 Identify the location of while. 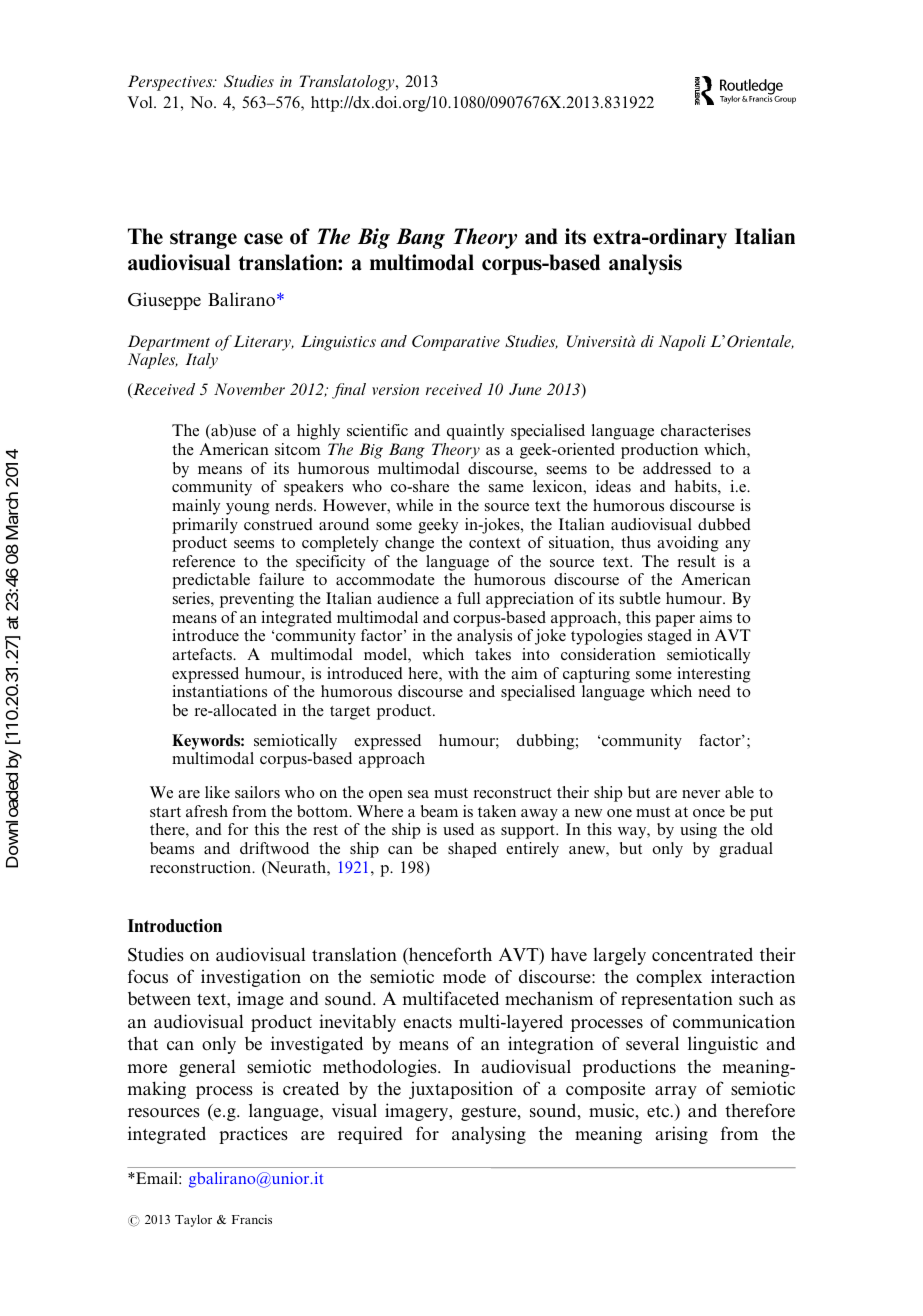
(414, 505).
